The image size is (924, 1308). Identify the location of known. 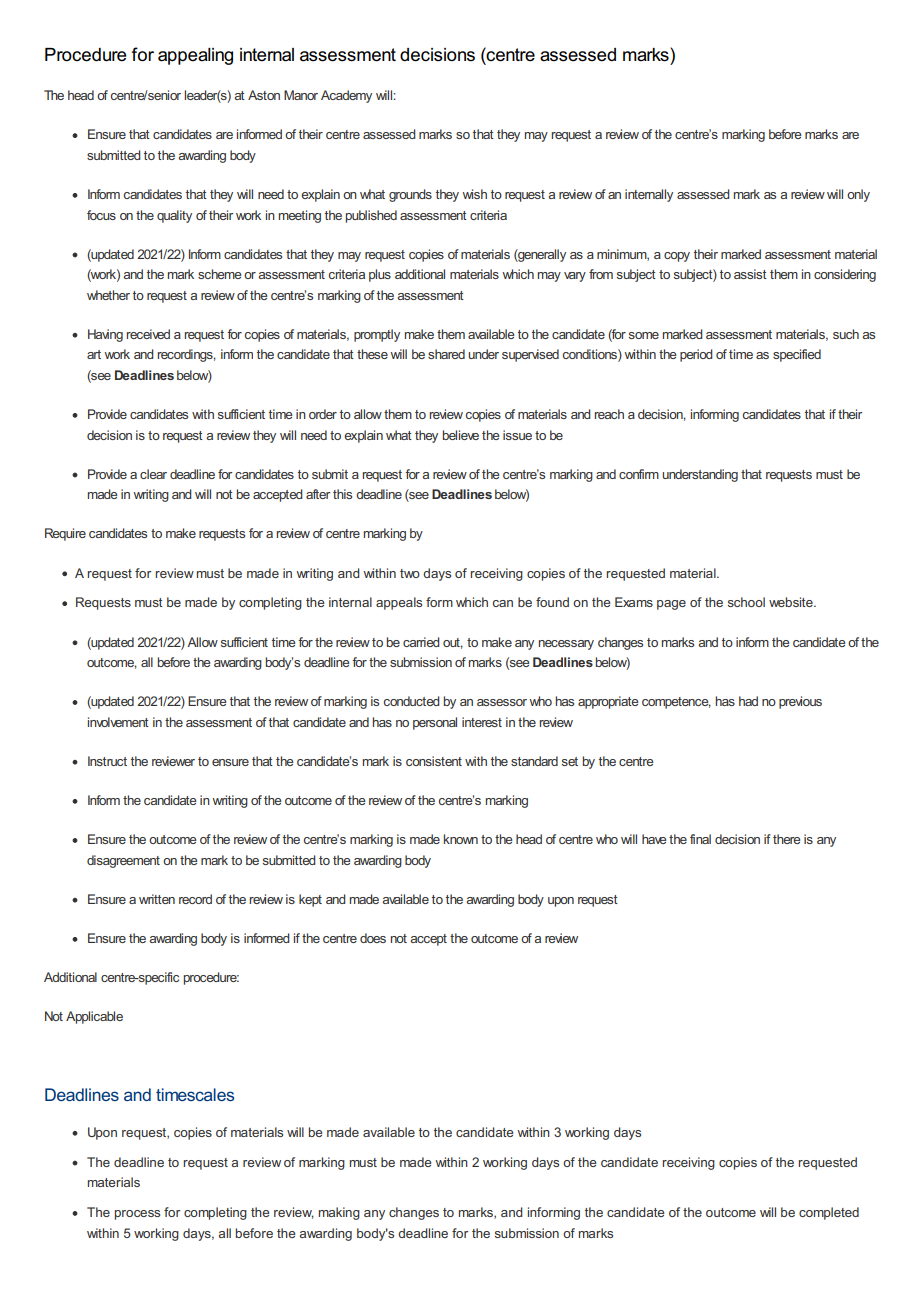
(461, 839).
